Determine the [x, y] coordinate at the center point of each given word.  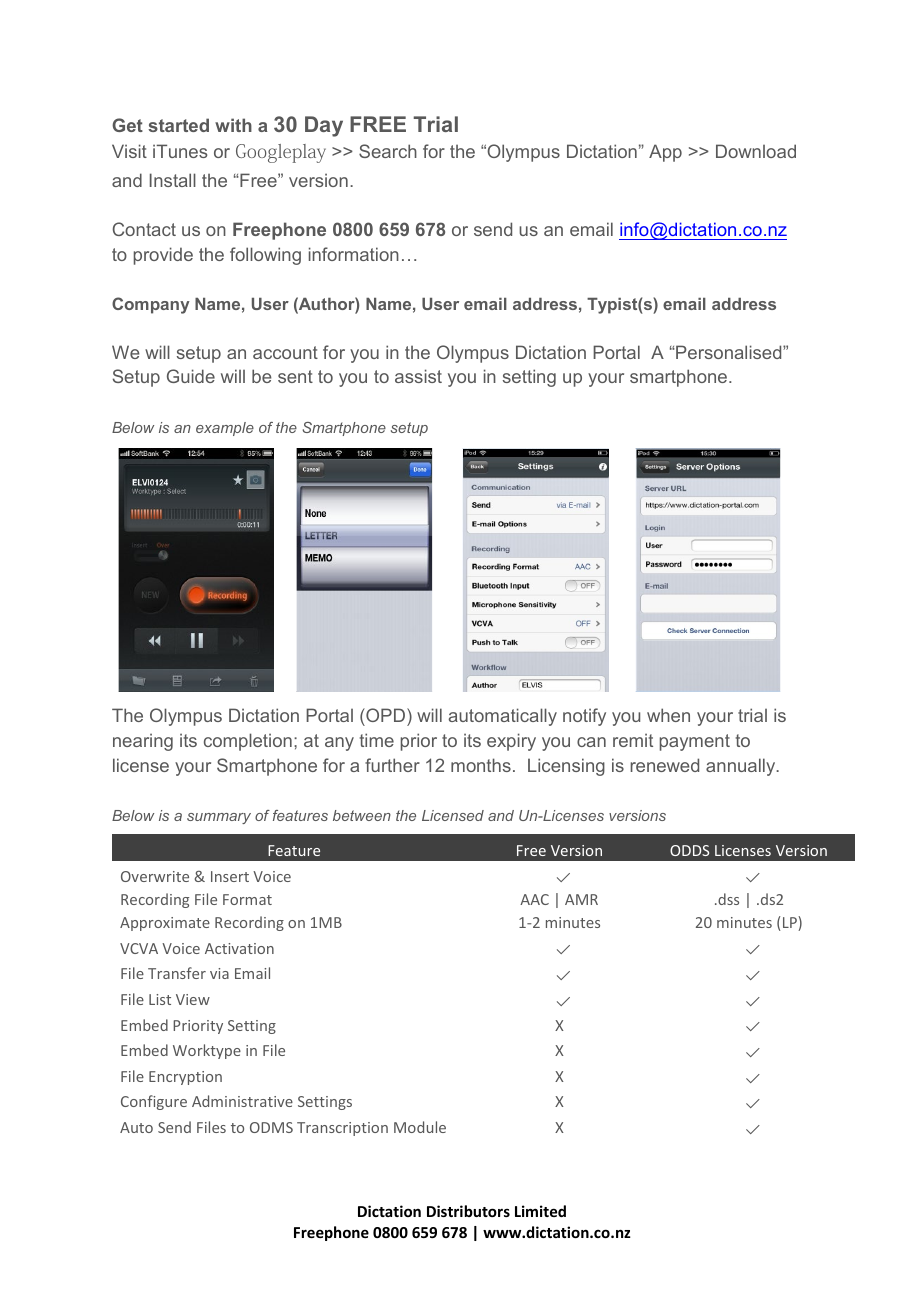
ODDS [689, 850]
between [362, 815]
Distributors [468, 1211]
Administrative [242, 1101]
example [225, 429]
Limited [540, 1211]
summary [219, 818]
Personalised [729, 352]
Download [756, 151]
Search [388, 151]
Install [173, 180]
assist [418, 376]
